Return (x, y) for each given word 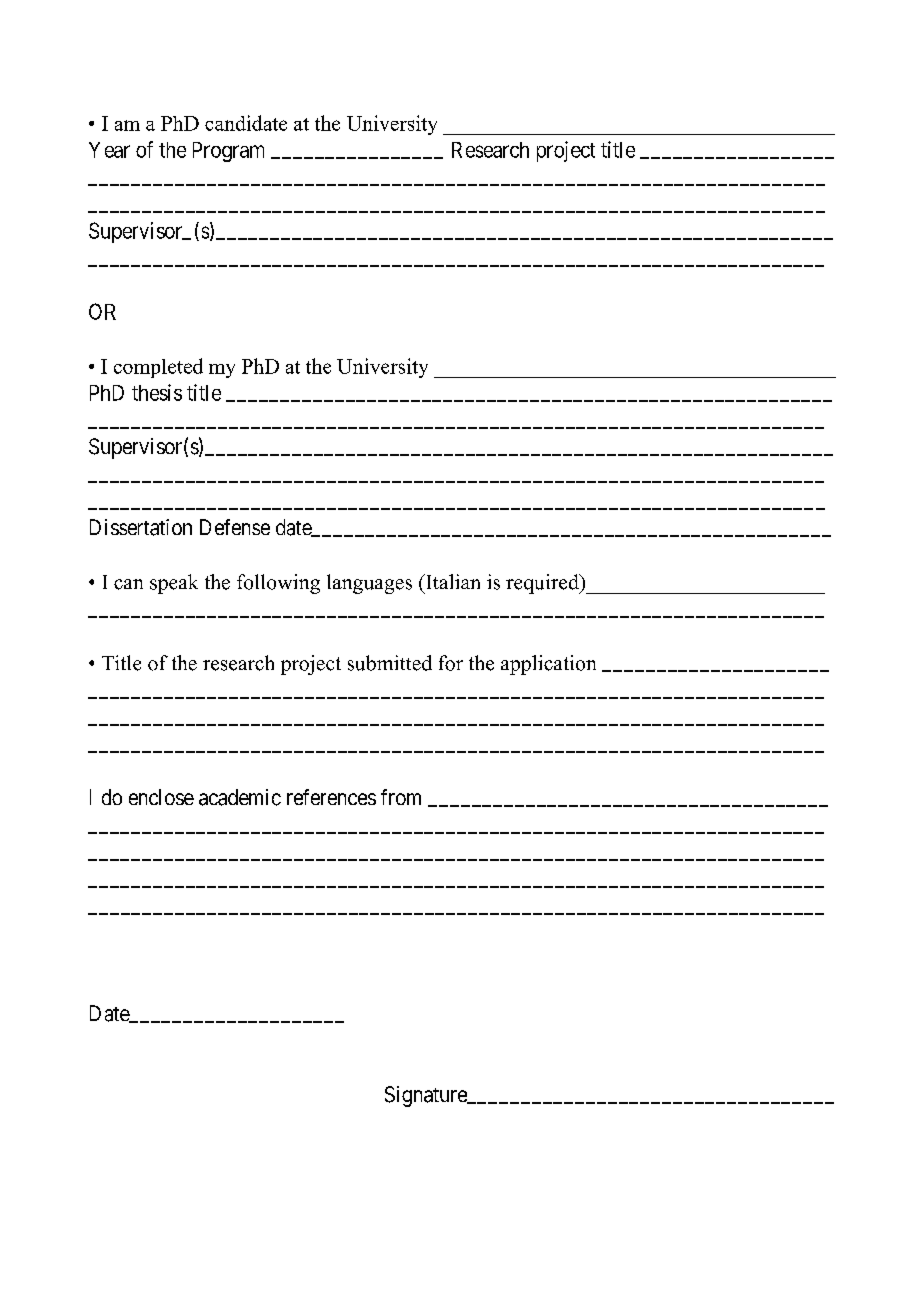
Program (228, 152)
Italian (452, 581)
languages (369, 584)
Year (109, 150)
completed (158, 368)
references (331, 797)
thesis (157, 392)
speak (174, 584)
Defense (235, 527)
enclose (161, 797)
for (451, 663)
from (401, 797)
